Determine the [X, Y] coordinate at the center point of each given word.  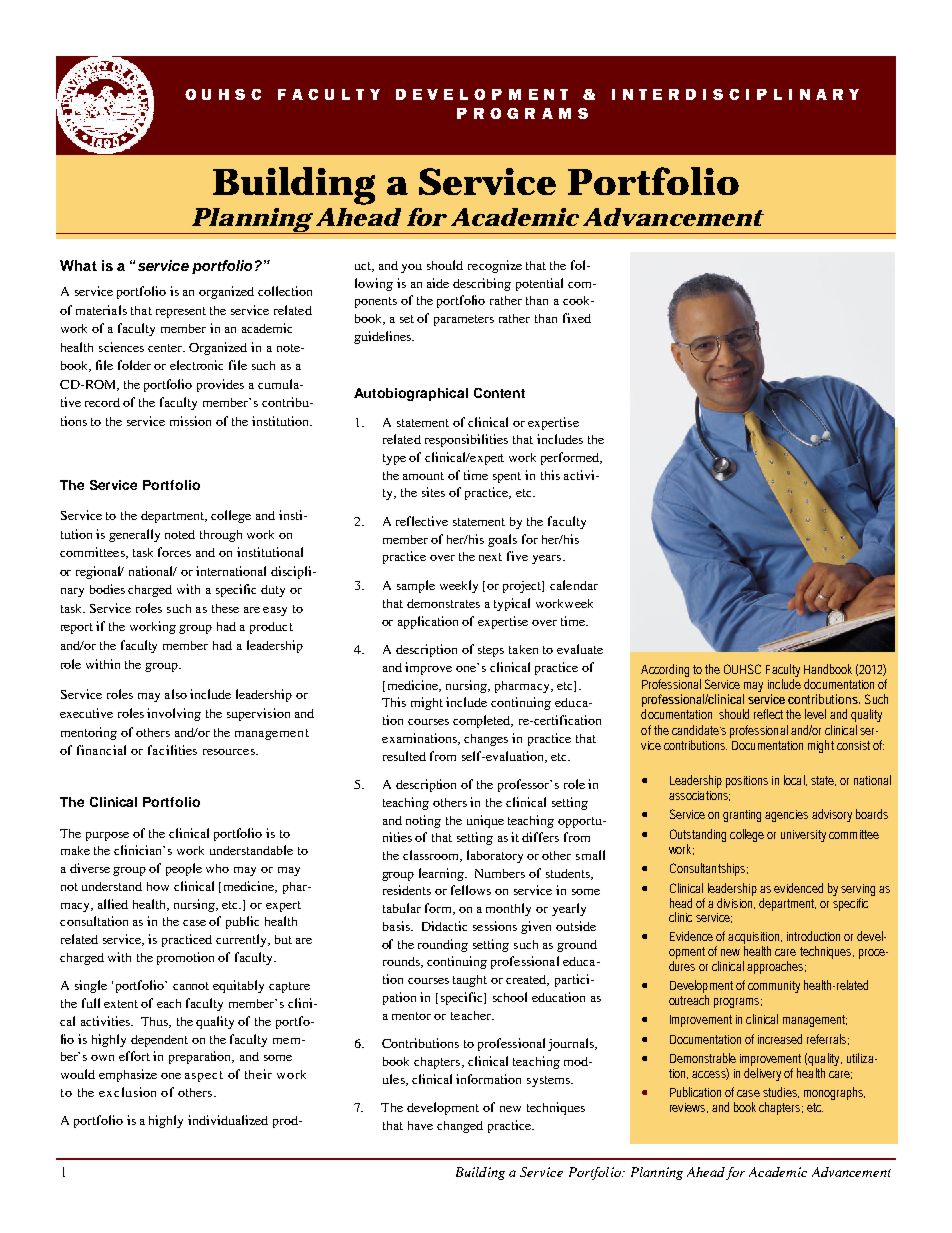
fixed [577, 318]
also [176, 694]
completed [483, 721]
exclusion [127, 1092]
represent [181, 312]
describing [482, 284]
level [815, 714]
